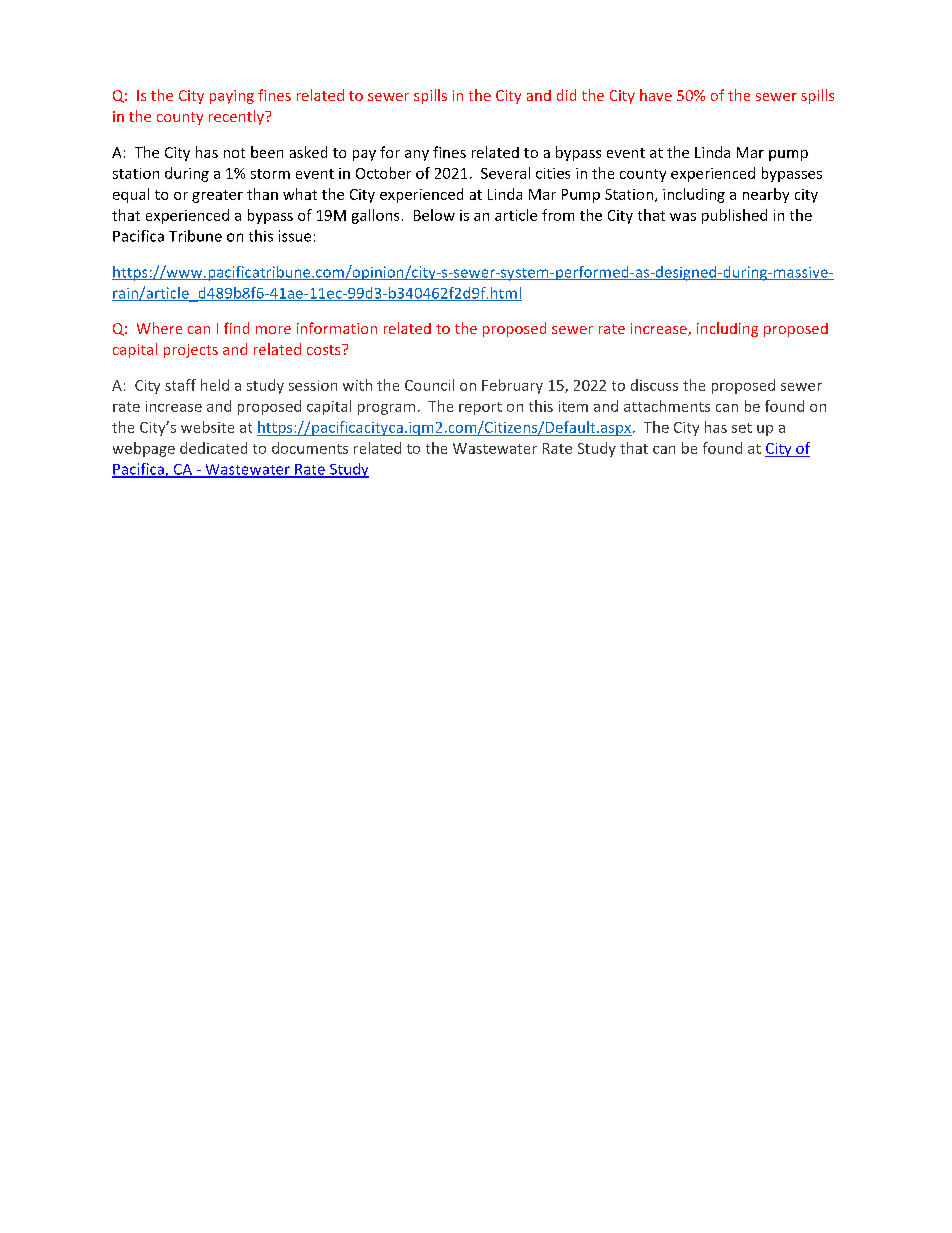 The width and height of the image is (952, 1233). Describe the element at coordinates (232, 97) in the image. I see `paying` at that location.
